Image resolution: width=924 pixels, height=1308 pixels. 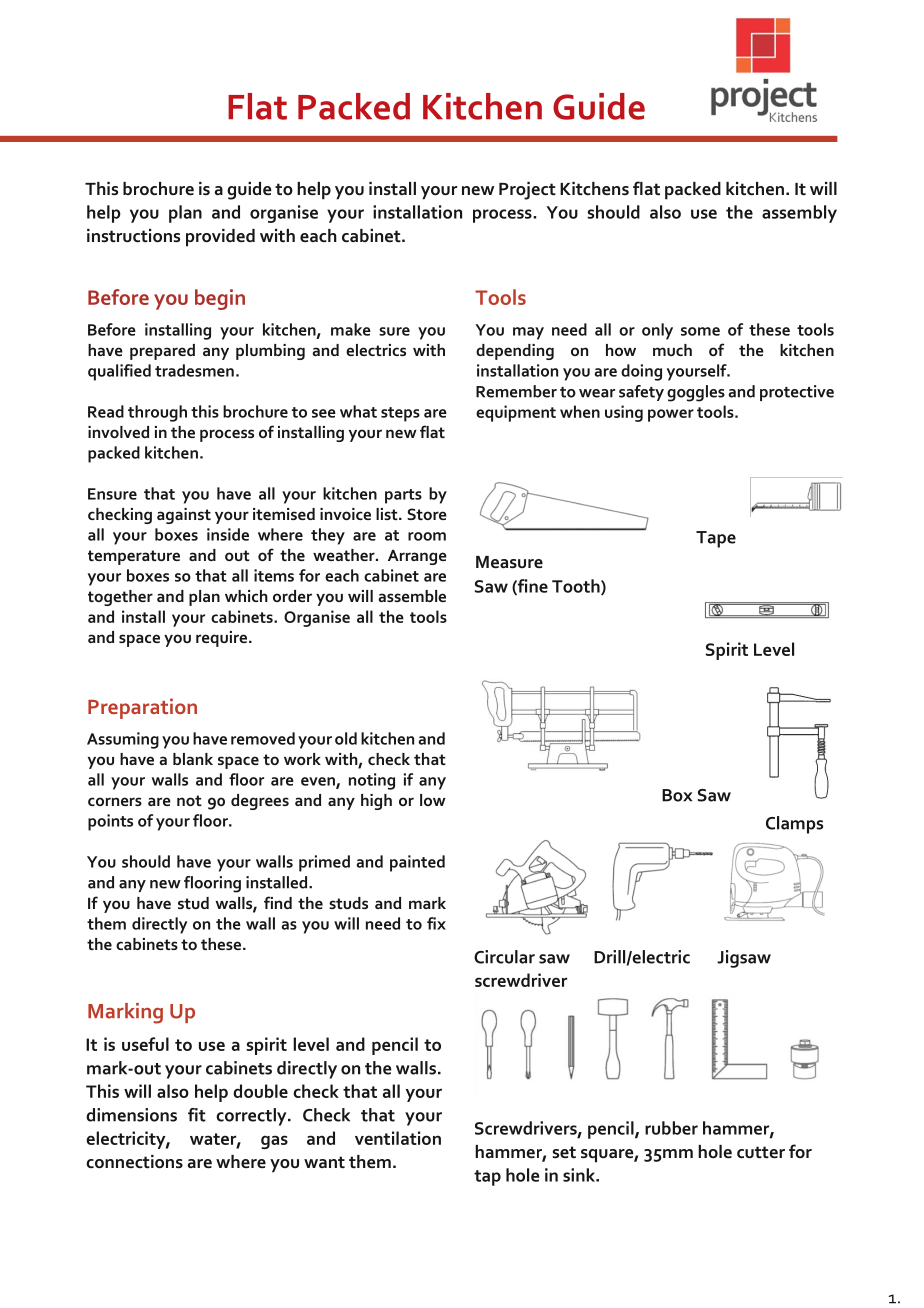 I want to click on Tape, so click(x=716, y=539).
